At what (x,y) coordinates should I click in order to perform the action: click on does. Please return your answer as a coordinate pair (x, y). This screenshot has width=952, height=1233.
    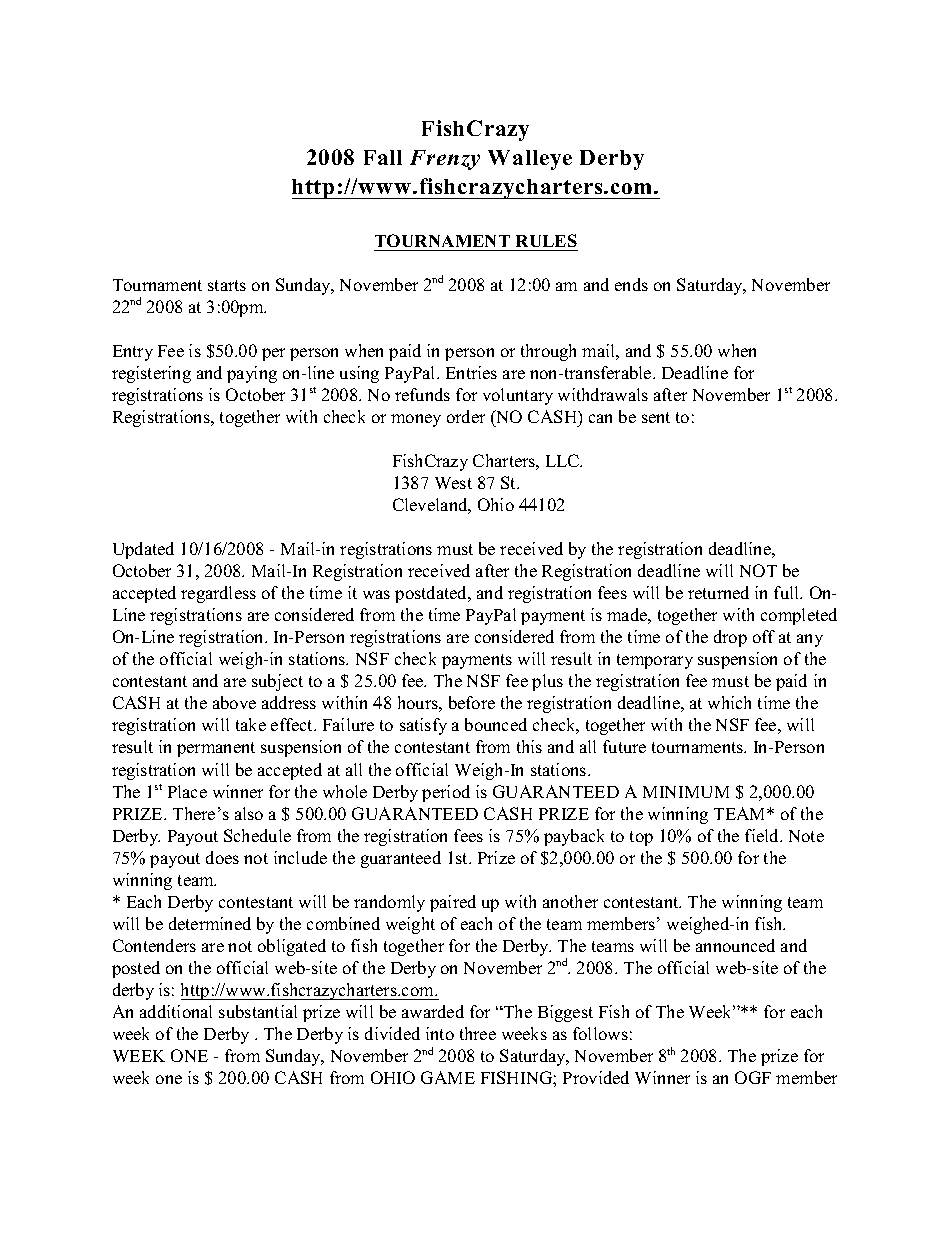
    Looking at the image, I should click on (222, 857).
